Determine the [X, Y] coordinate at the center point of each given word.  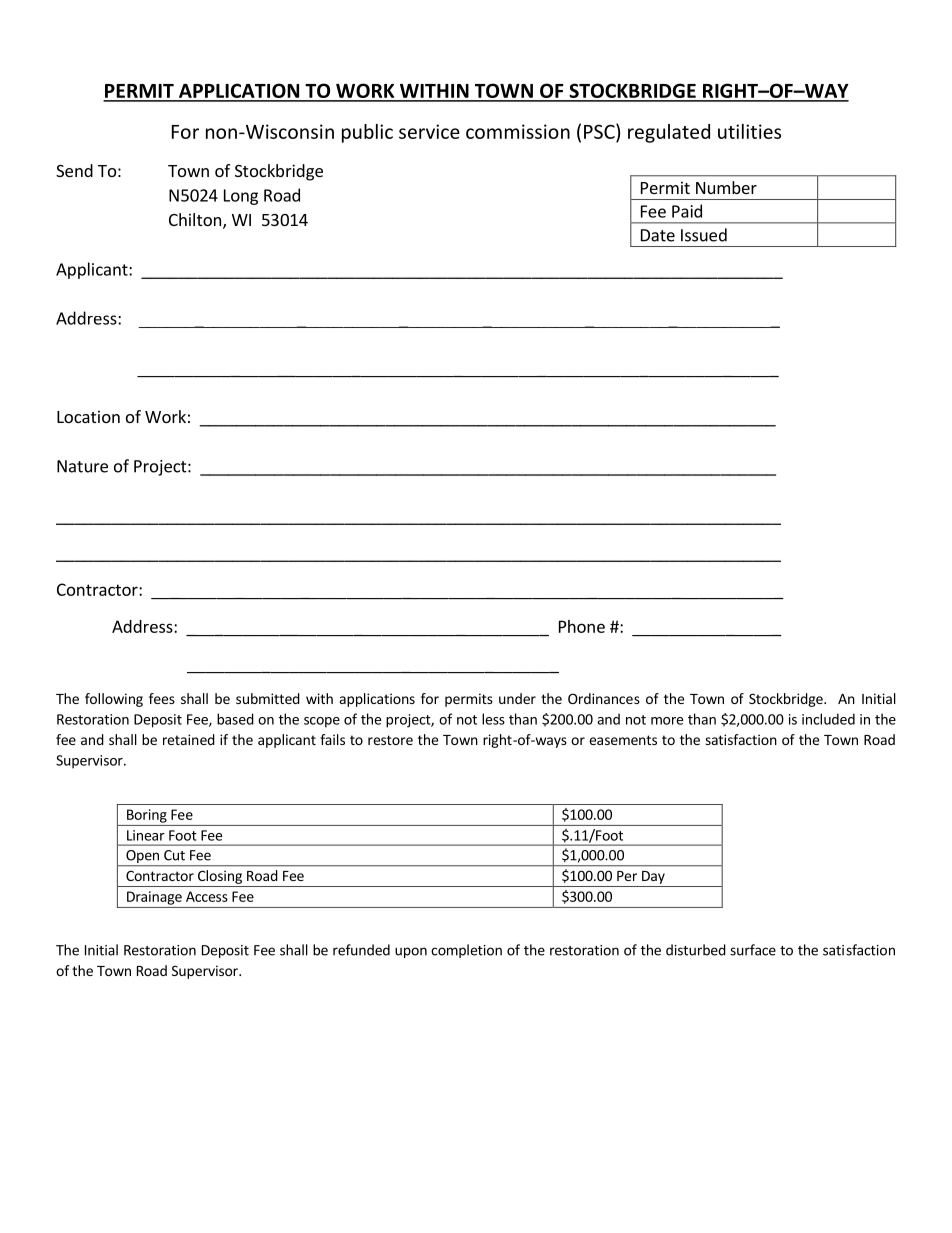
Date [658, 235]
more [667, 721]
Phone [582, 626]
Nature [82, 466]
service [429, 131]
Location [88, 416]
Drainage [154, 898]
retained [189, 739]
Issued [704, 235]
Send [74, 170]
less [493, 719]
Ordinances [604, 698]
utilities [749, 131]
